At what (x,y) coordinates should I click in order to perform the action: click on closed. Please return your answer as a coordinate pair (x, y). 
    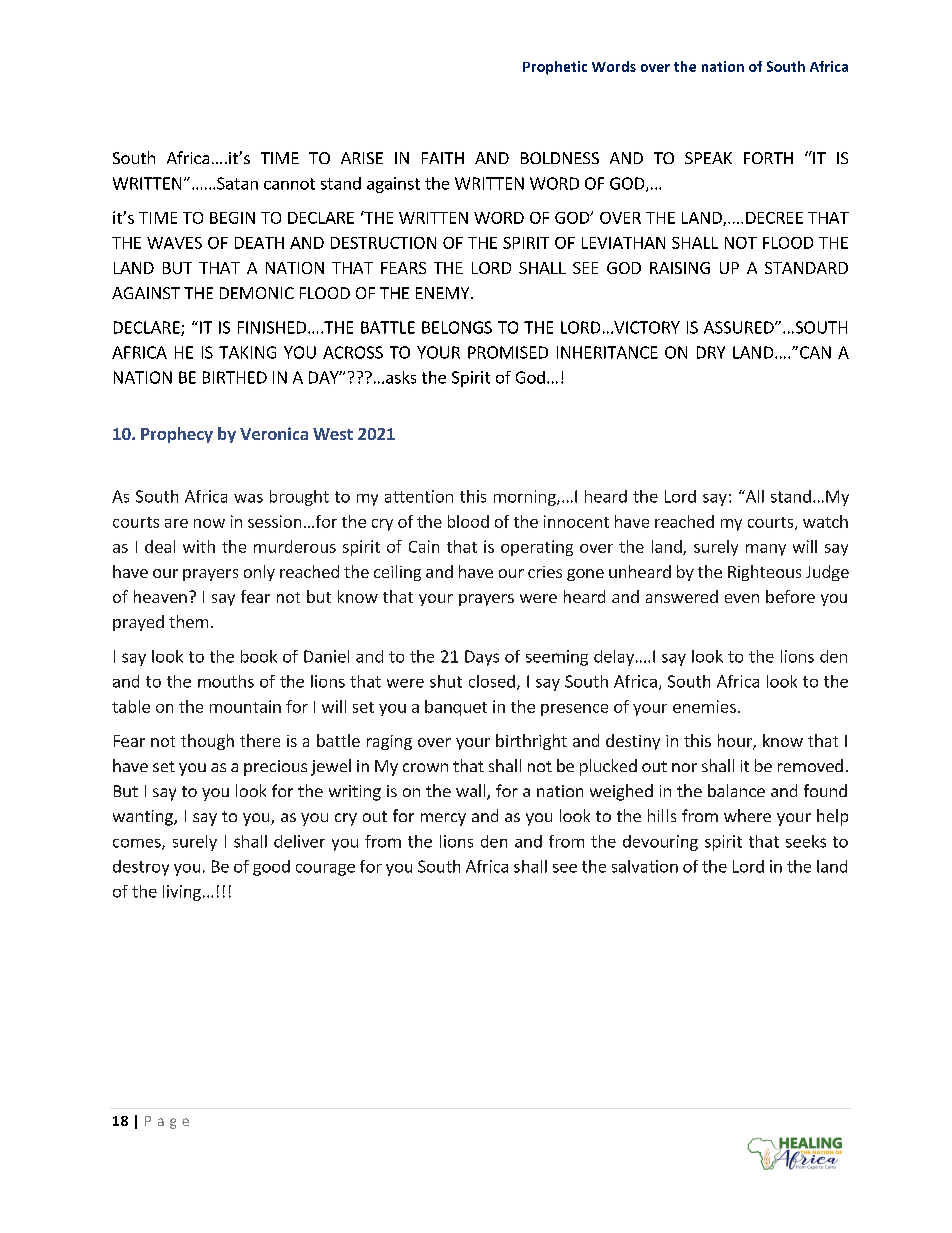
    Looking at the image, I should click on (492, 681).
